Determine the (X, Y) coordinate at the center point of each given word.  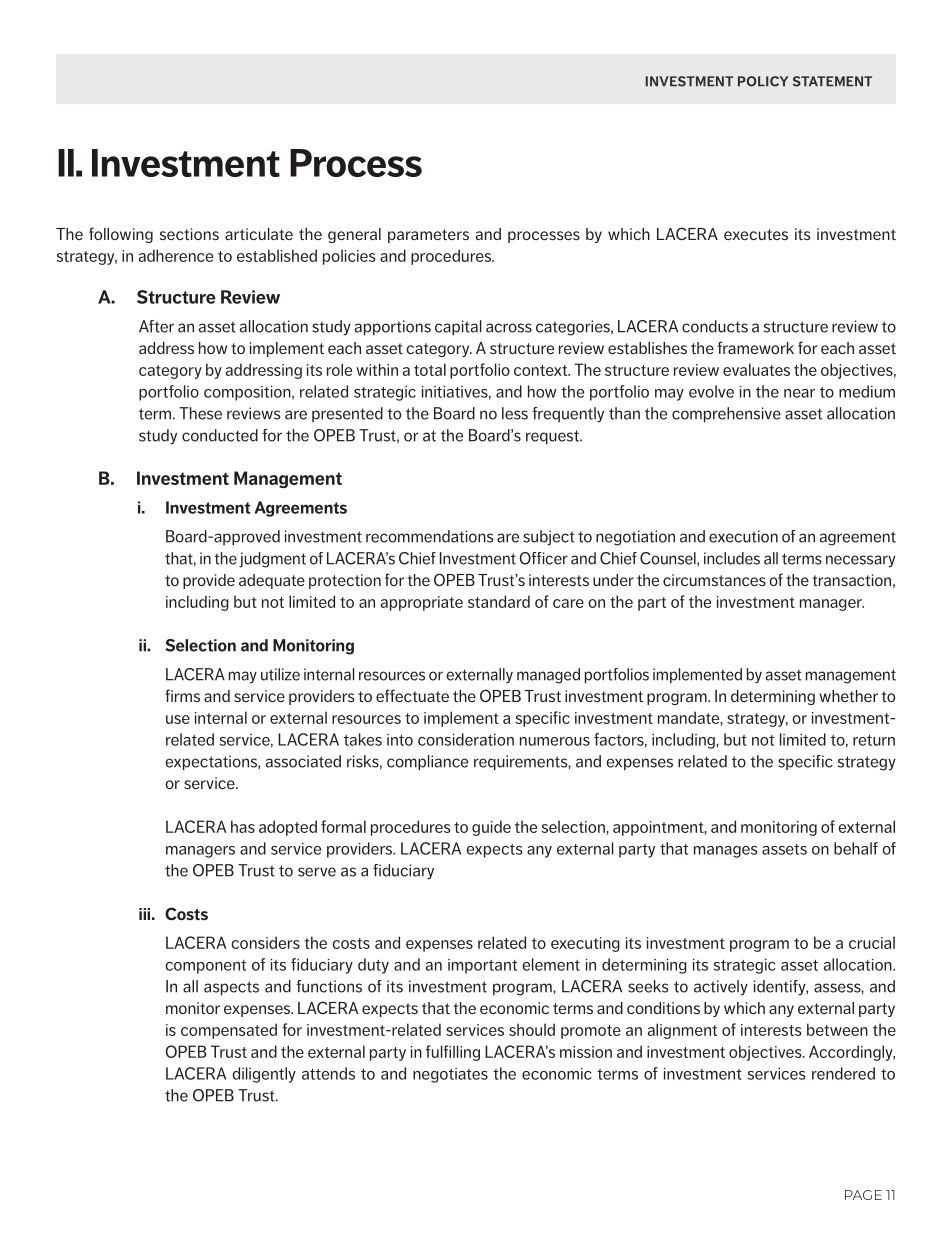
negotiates (450, 1075)
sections (189, 234)
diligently (264, 1075)
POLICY (763, 81)
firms (182, 695)
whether (848, 696)
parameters (428, 236)
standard (499, 601)
